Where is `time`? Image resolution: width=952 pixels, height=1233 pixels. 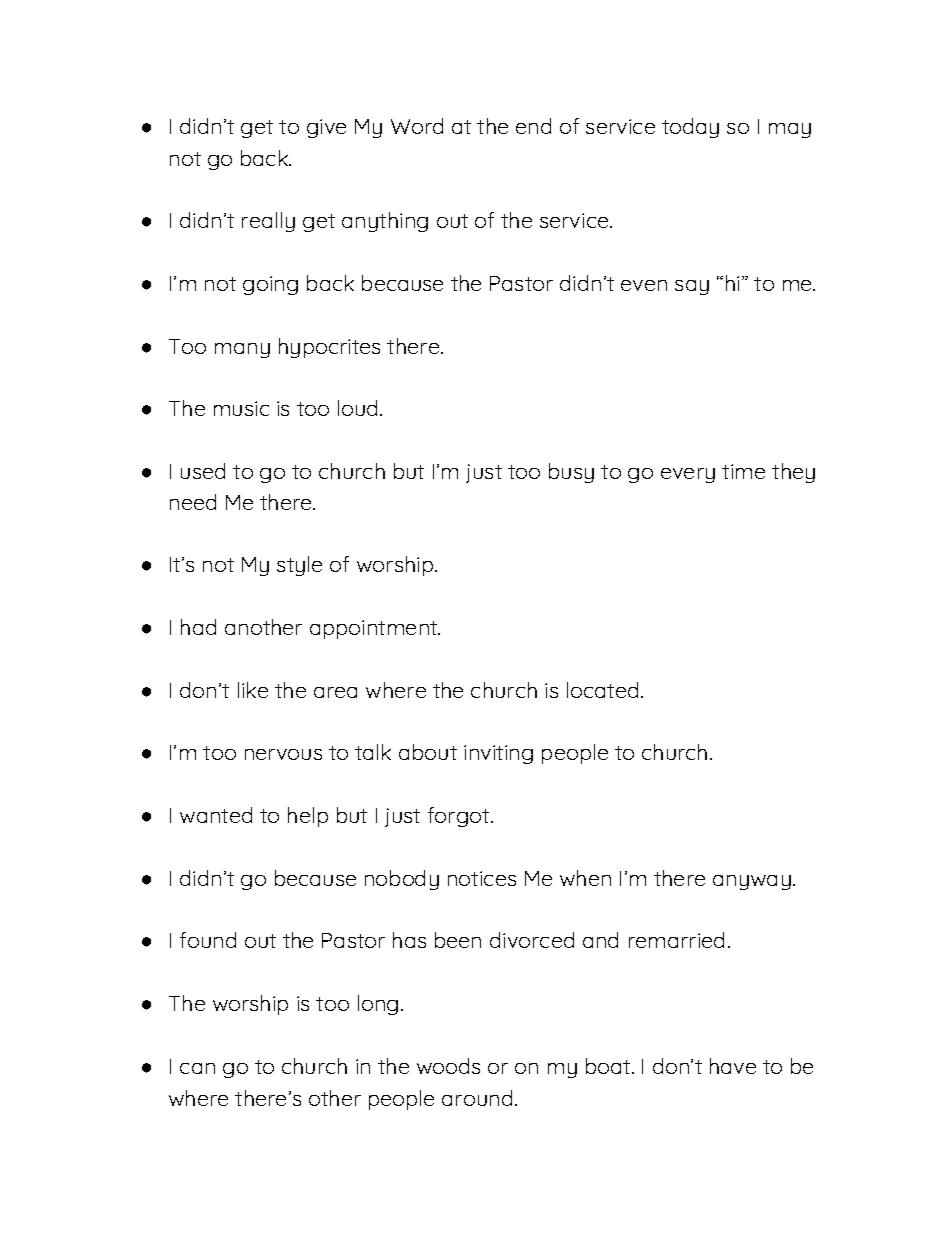 time is located at coordinates (743, 471).
